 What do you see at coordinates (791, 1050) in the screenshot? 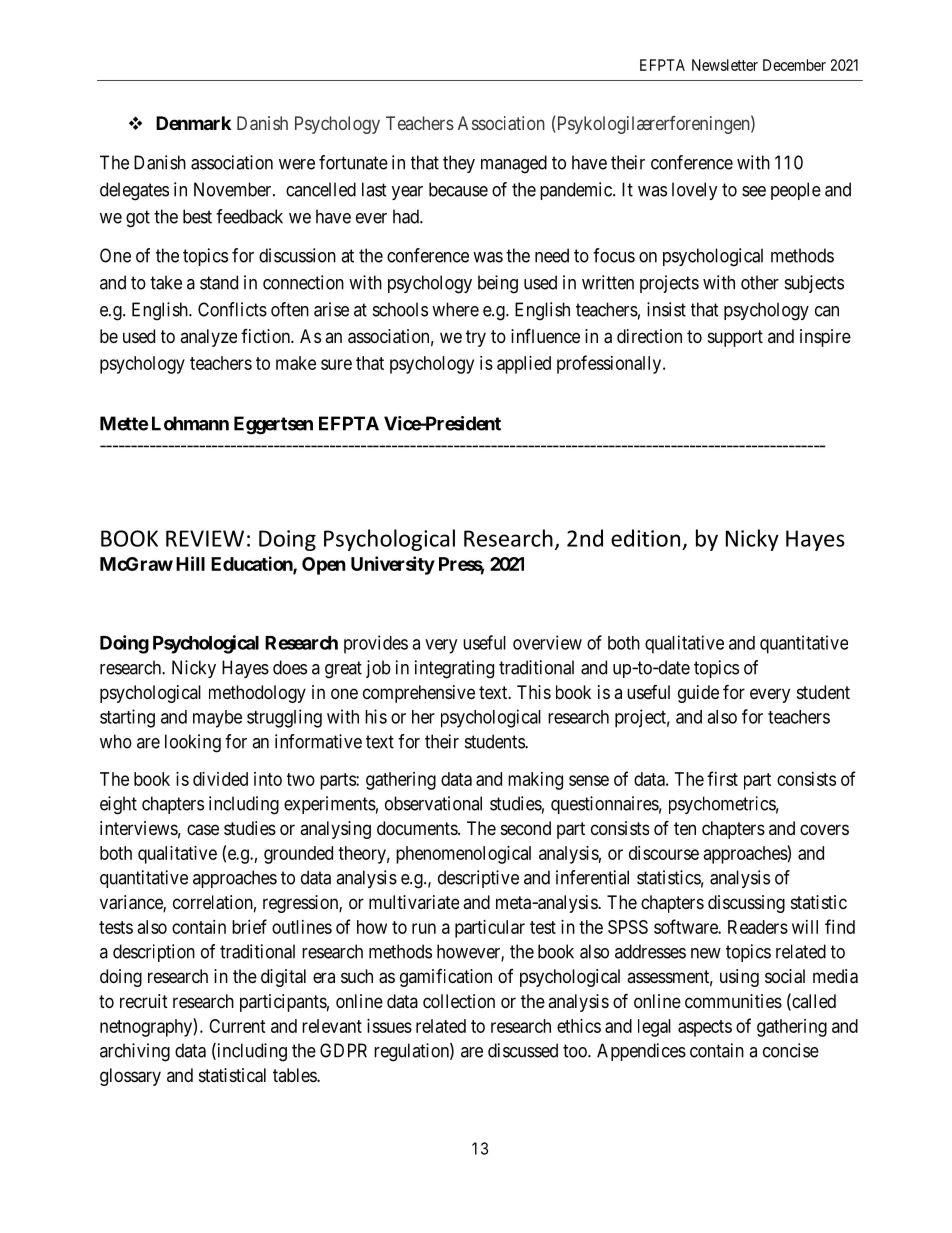
I see `concise` at bounding box center [791, 1050].
